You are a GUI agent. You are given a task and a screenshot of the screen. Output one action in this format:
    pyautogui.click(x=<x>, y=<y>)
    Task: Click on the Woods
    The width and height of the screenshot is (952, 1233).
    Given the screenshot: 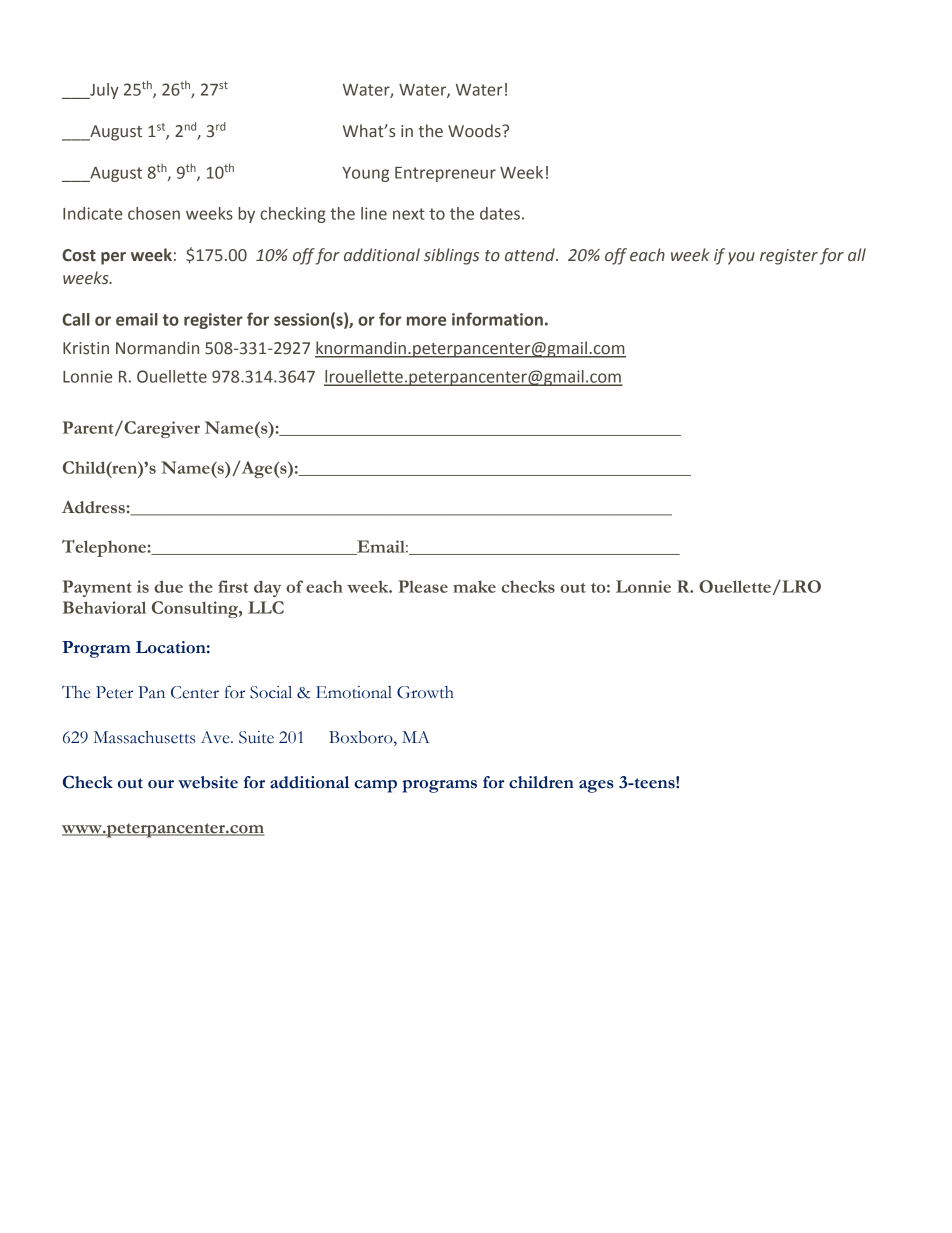 What is the action you would take?
    pyautogui.click(x=475, y=131)
